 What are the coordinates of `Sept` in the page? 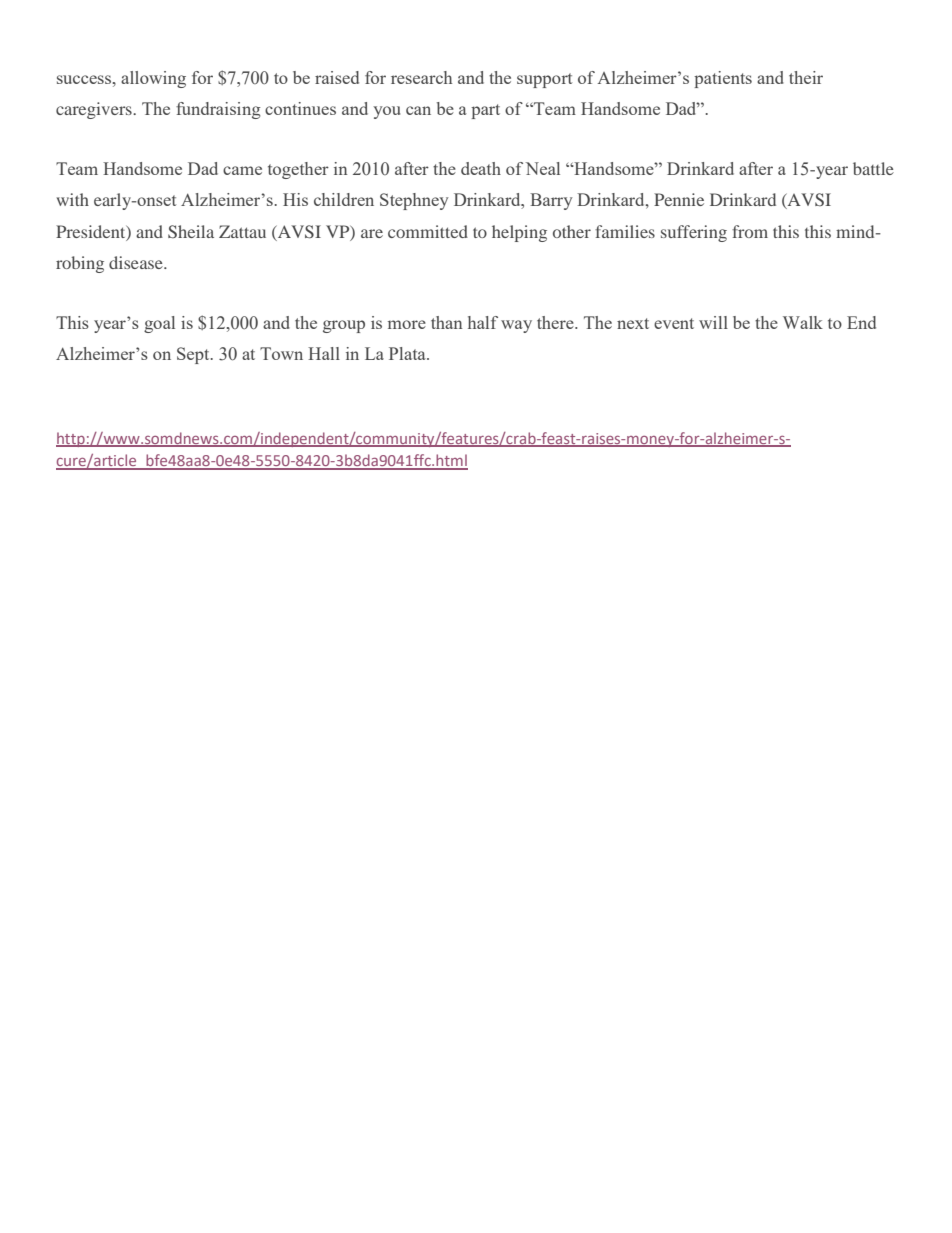 It's located at (194, 355).
